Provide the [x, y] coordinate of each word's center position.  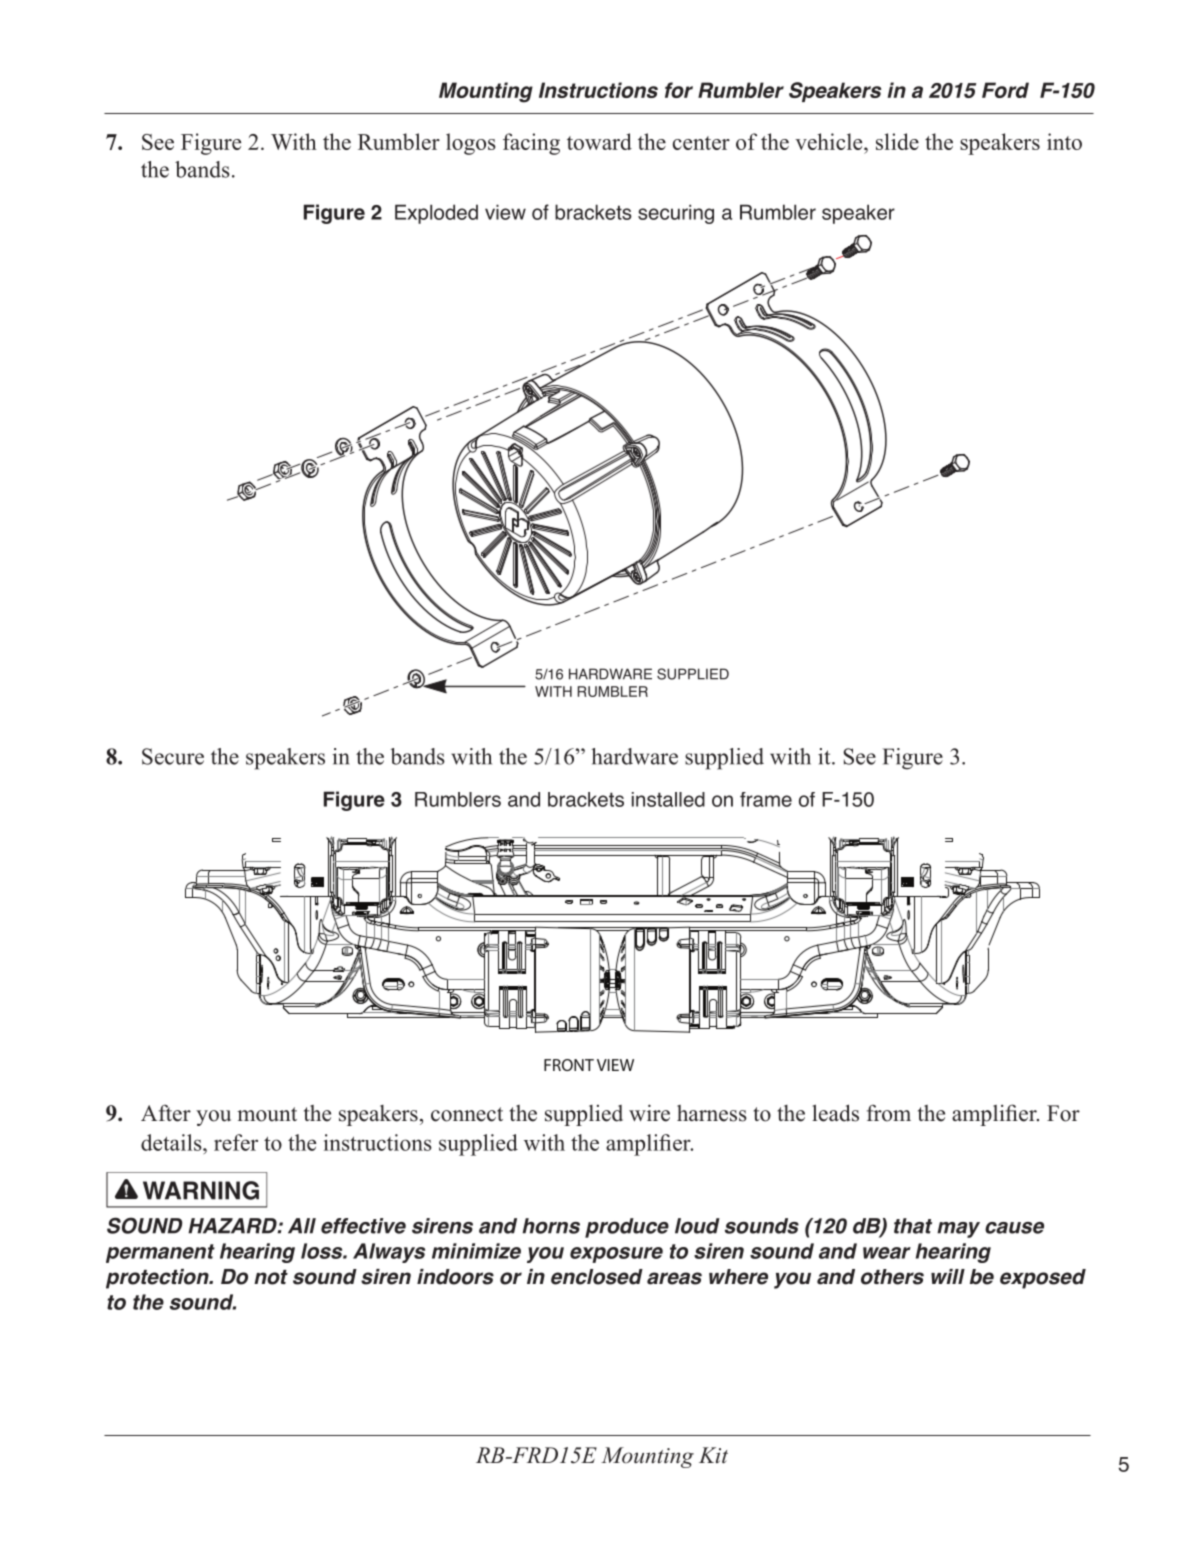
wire [649, 1113]
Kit [713, 1455]
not [271, 1277]
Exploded [436, 214]
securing [676, 214]
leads [835, 1113]
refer [236, 1142]
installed [668, 799]
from [889, 1113]
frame [766, 799]
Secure [173, 756]
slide [897, 141]
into [1064, 141]
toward [599, 141]
